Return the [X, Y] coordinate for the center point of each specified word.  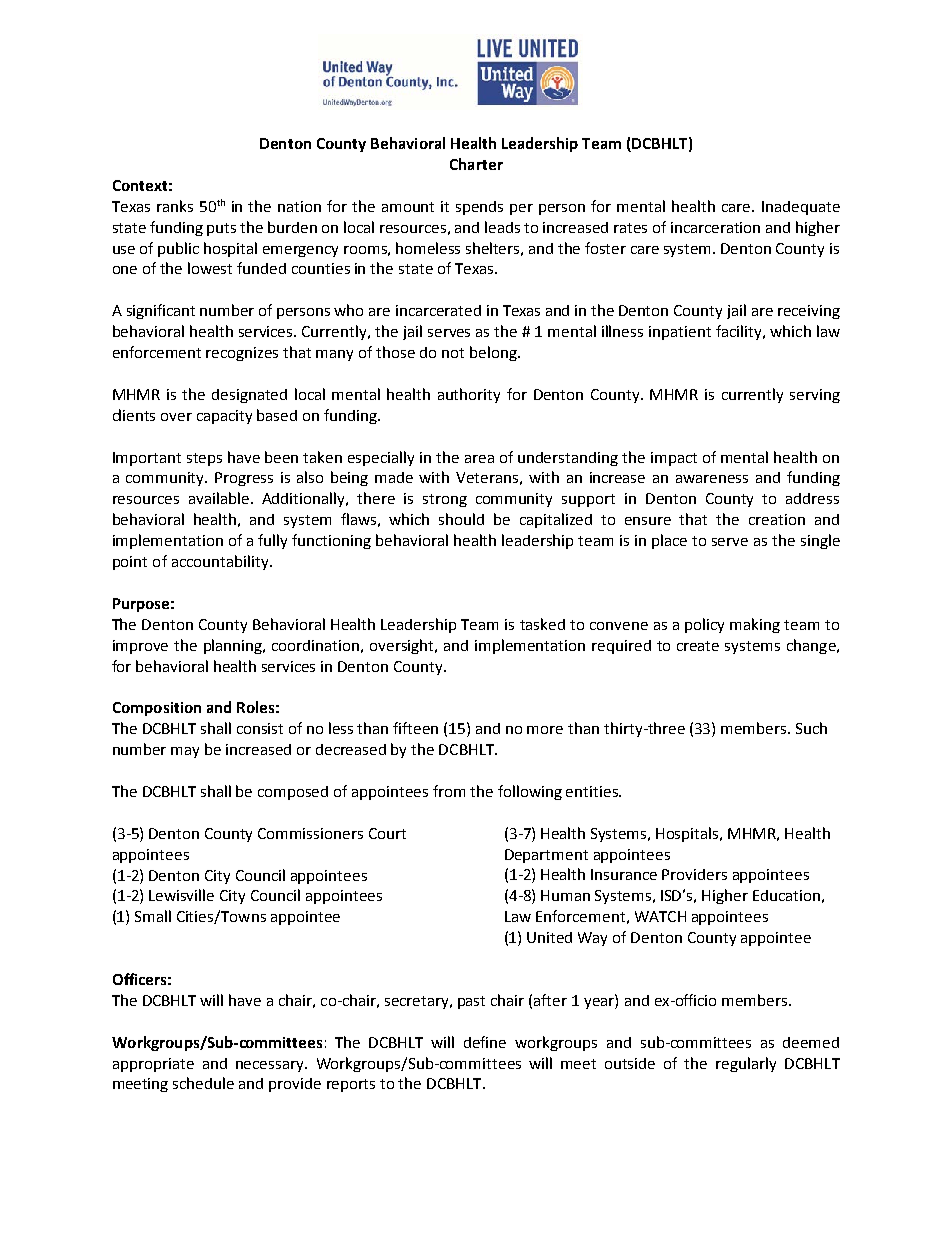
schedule [203, 1083]
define [485, 1042]
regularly [746, 1064]
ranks [175, 206]
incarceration [715, 227]
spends [479, 208]
